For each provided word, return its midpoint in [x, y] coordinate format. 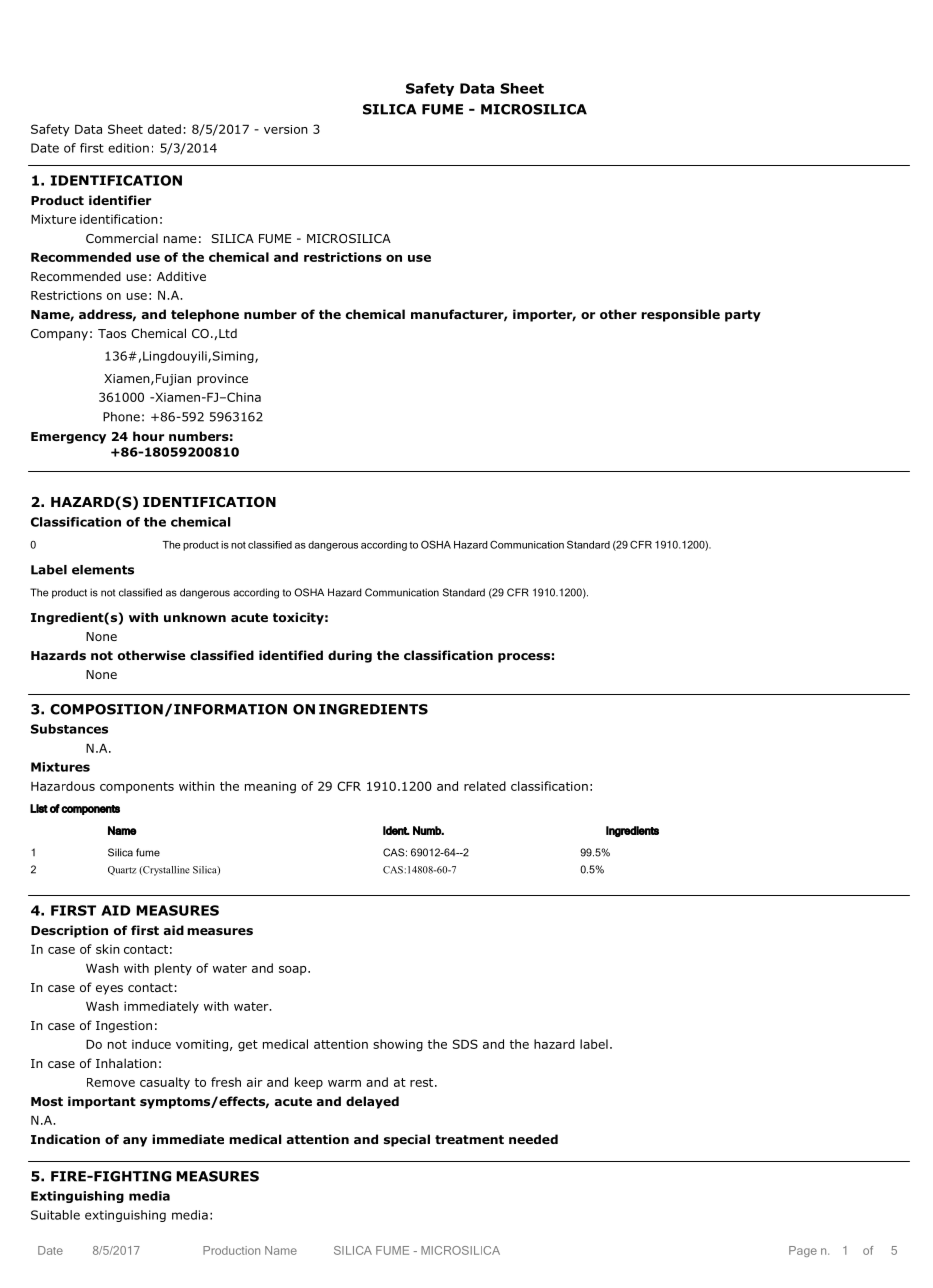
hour [148, 436]
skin [108, 949]
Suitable [55, 1215]
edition [128, 148]
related [485, 786]
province [222, 380]
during [350, 656]
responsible [680, 315]
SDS [465, 1044]
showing [398, 1045]
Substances [69, 729]
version [286, 129]
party [743, 316]
